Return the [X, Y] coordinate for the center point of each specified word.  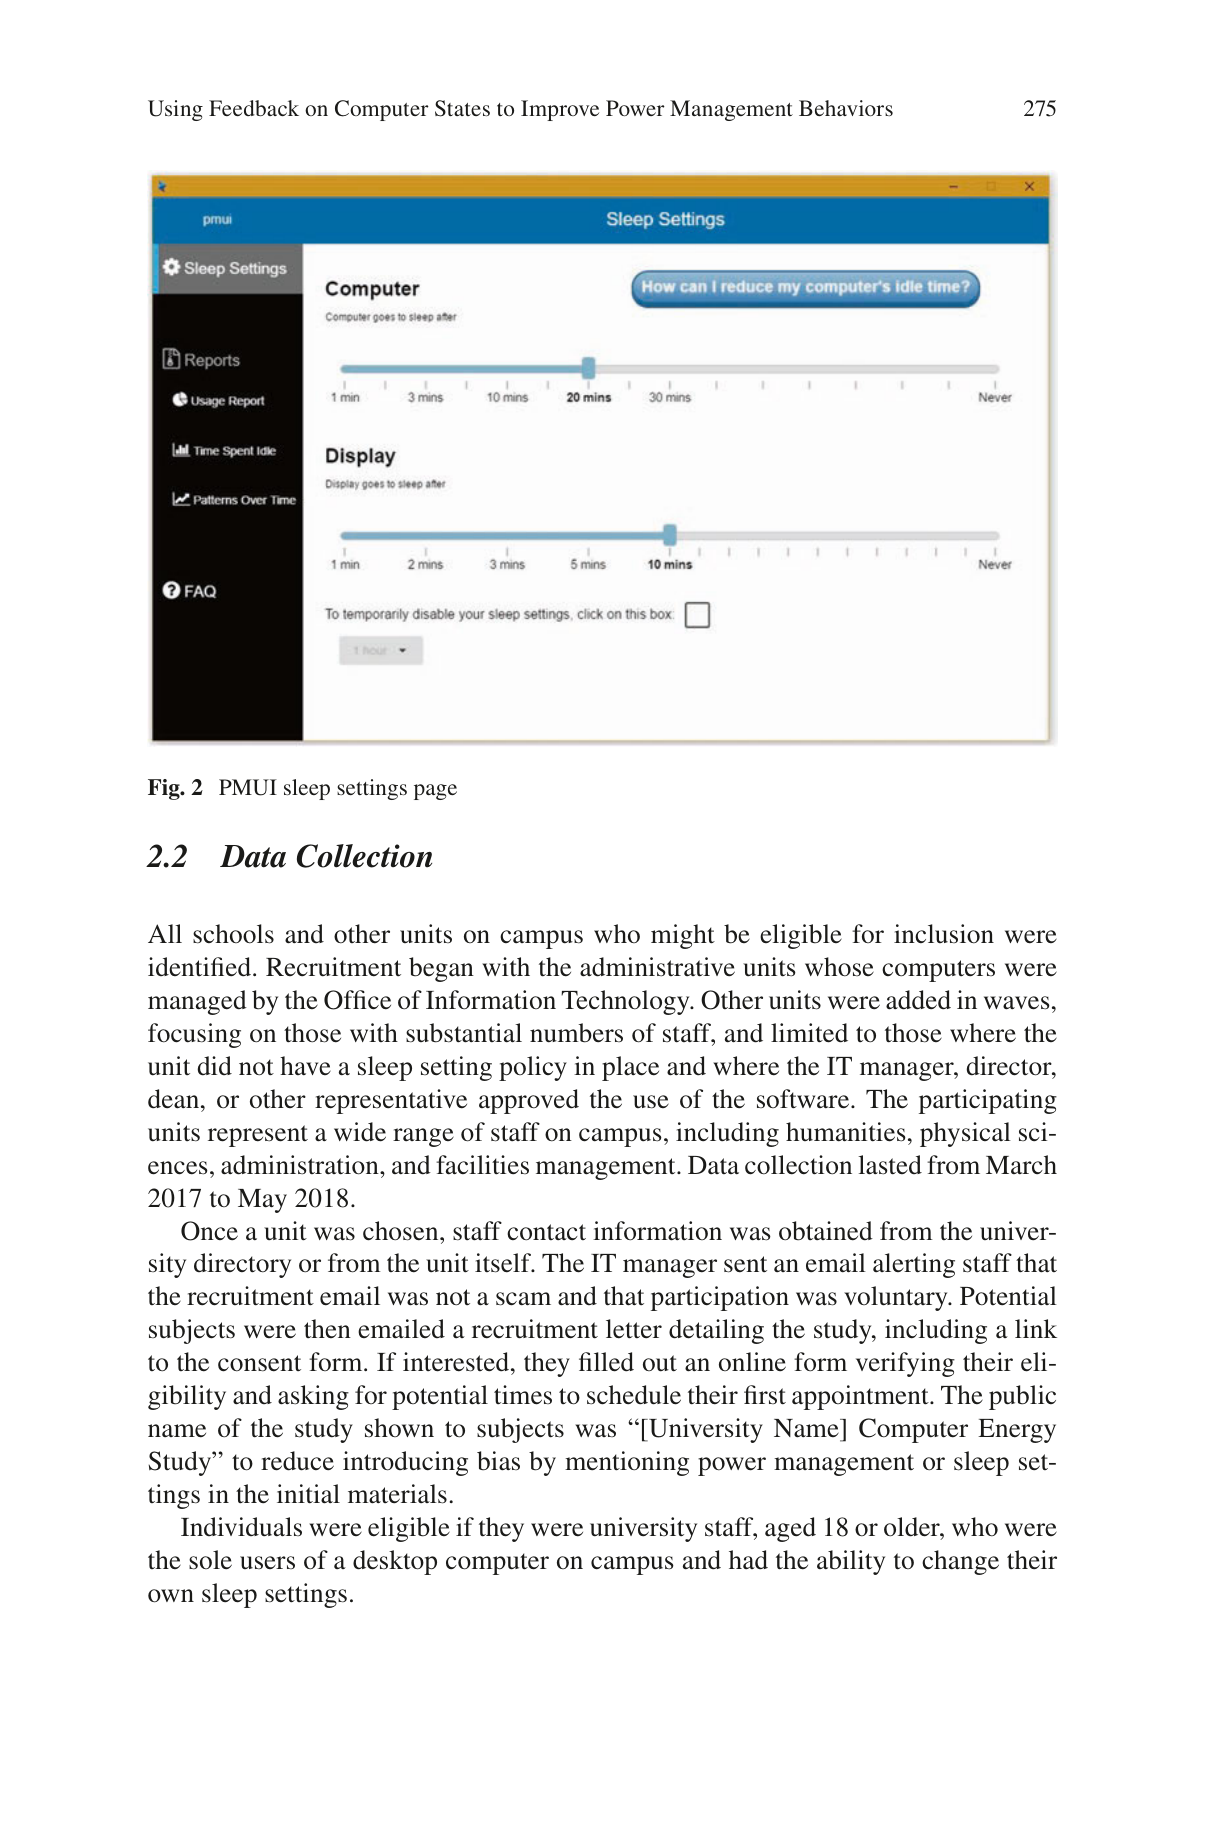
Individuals [241, 1527]
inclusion [944, 934]
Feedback [254, 108]
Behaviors [846, 108]
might [683, 936]
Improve [560, 110]
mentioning [627, 1463]
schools [233, 934]
